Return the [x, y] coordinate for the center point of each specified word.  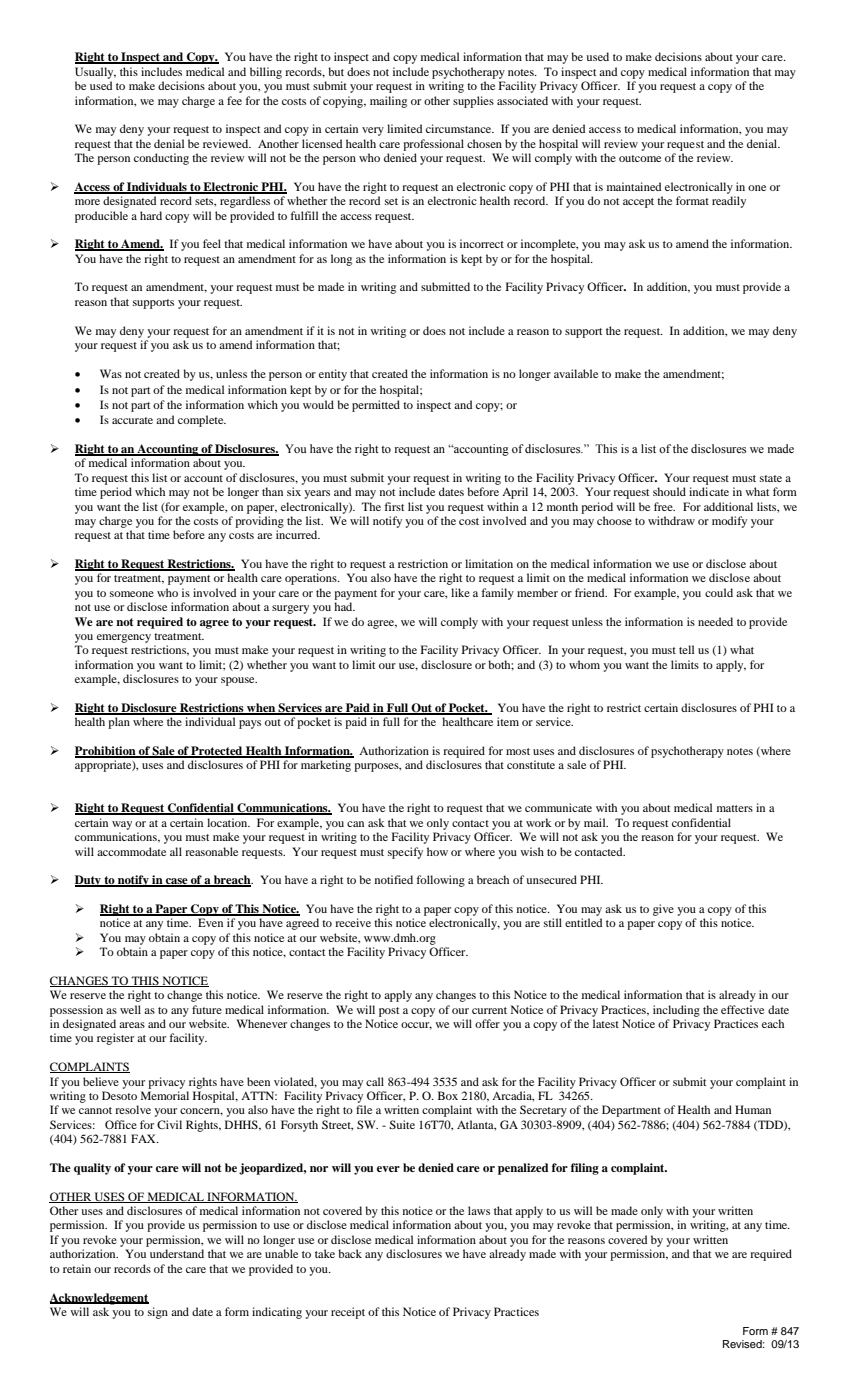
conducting [161, 159]
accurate [132, 420]
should [669, 491]
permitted [376, 406]
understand [177, 1253]
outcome [640, 158]
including [676, 1011]
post [389, 1012]
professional [433, 145]
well [130, 1009]
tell [686, 649]
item [508, 721]
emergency [124, 638]
